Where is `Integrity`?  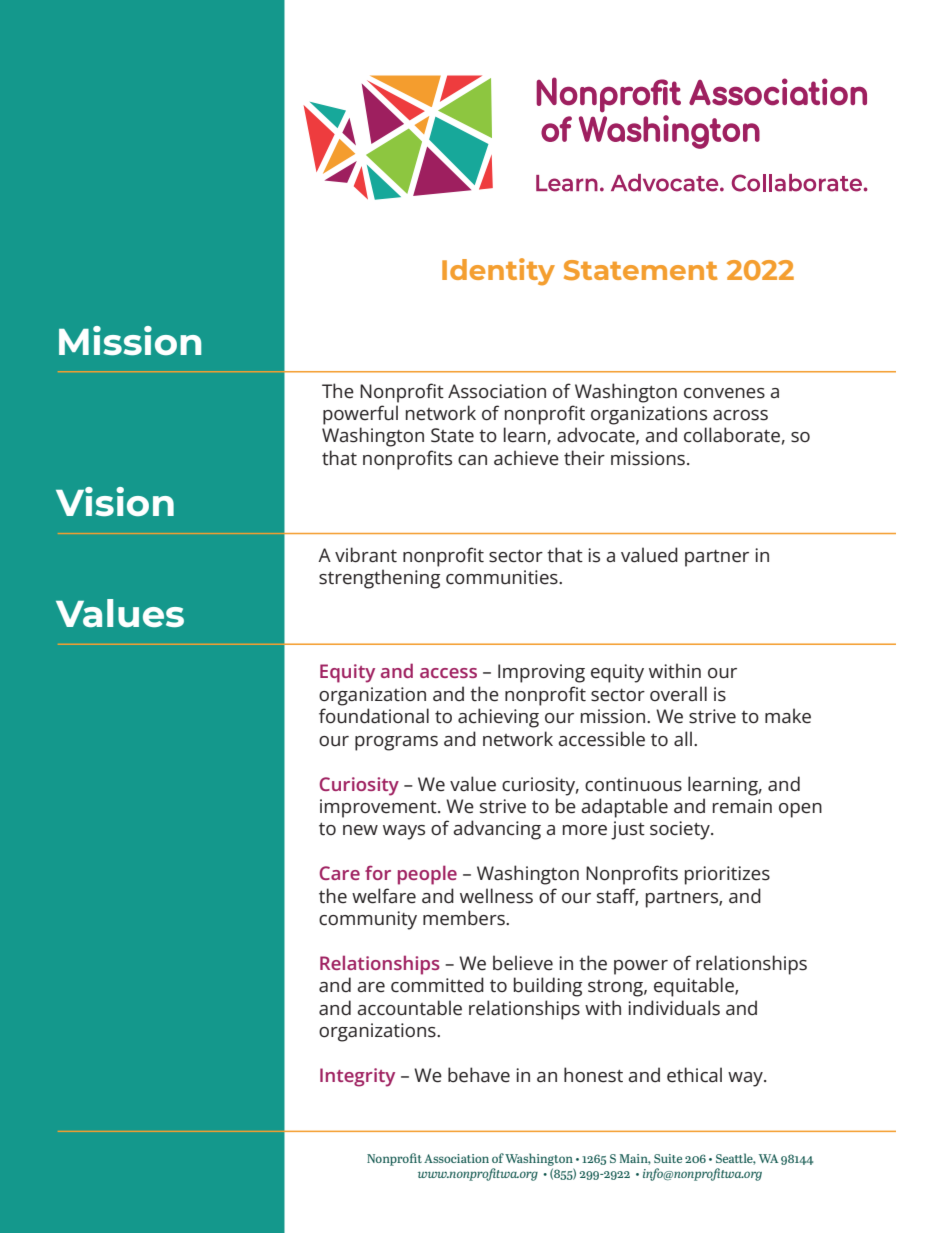
Integrity is located at coordinates (357, 1077).
